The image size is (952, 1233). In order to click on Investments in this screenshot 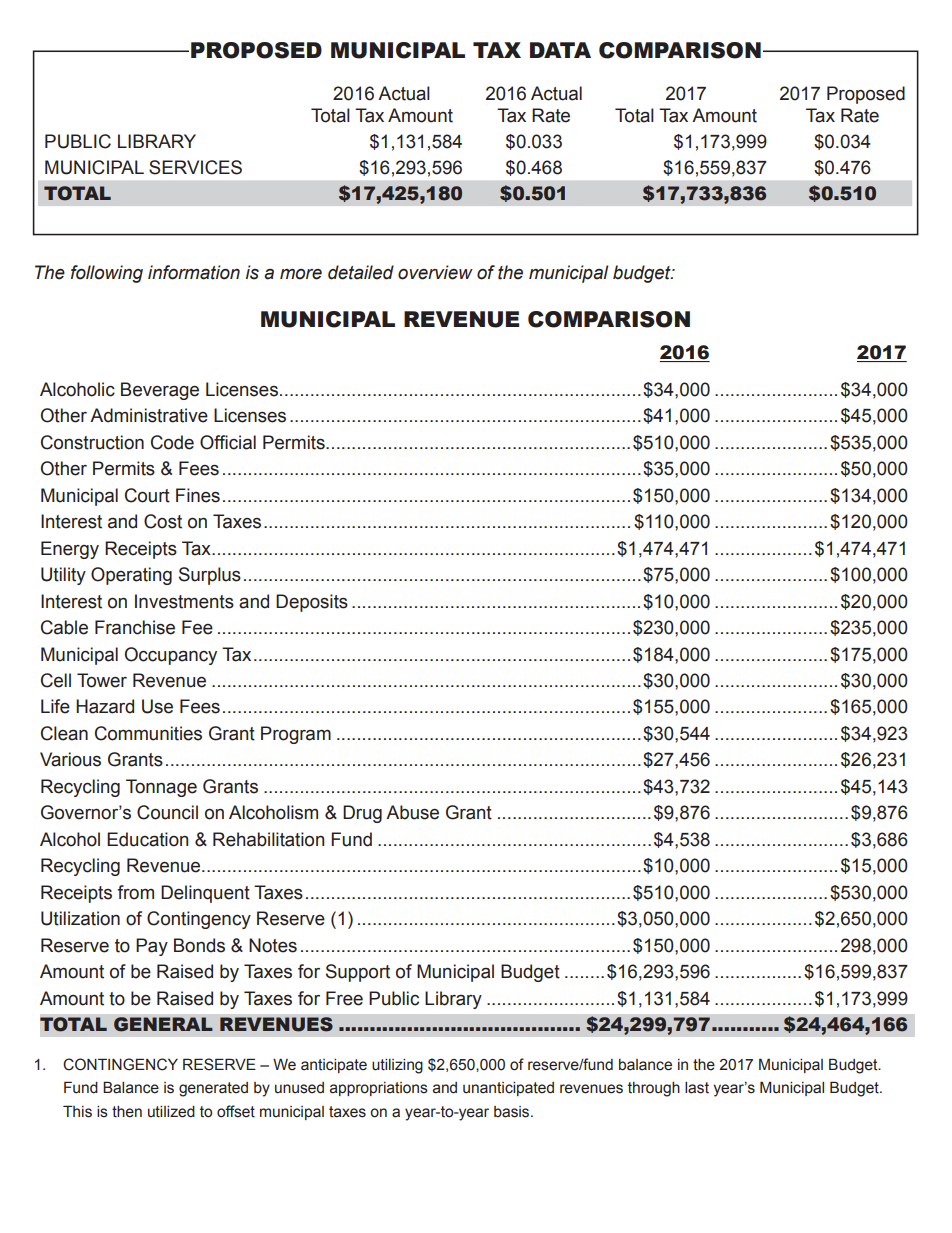, I will do `click(184, 601)`.
